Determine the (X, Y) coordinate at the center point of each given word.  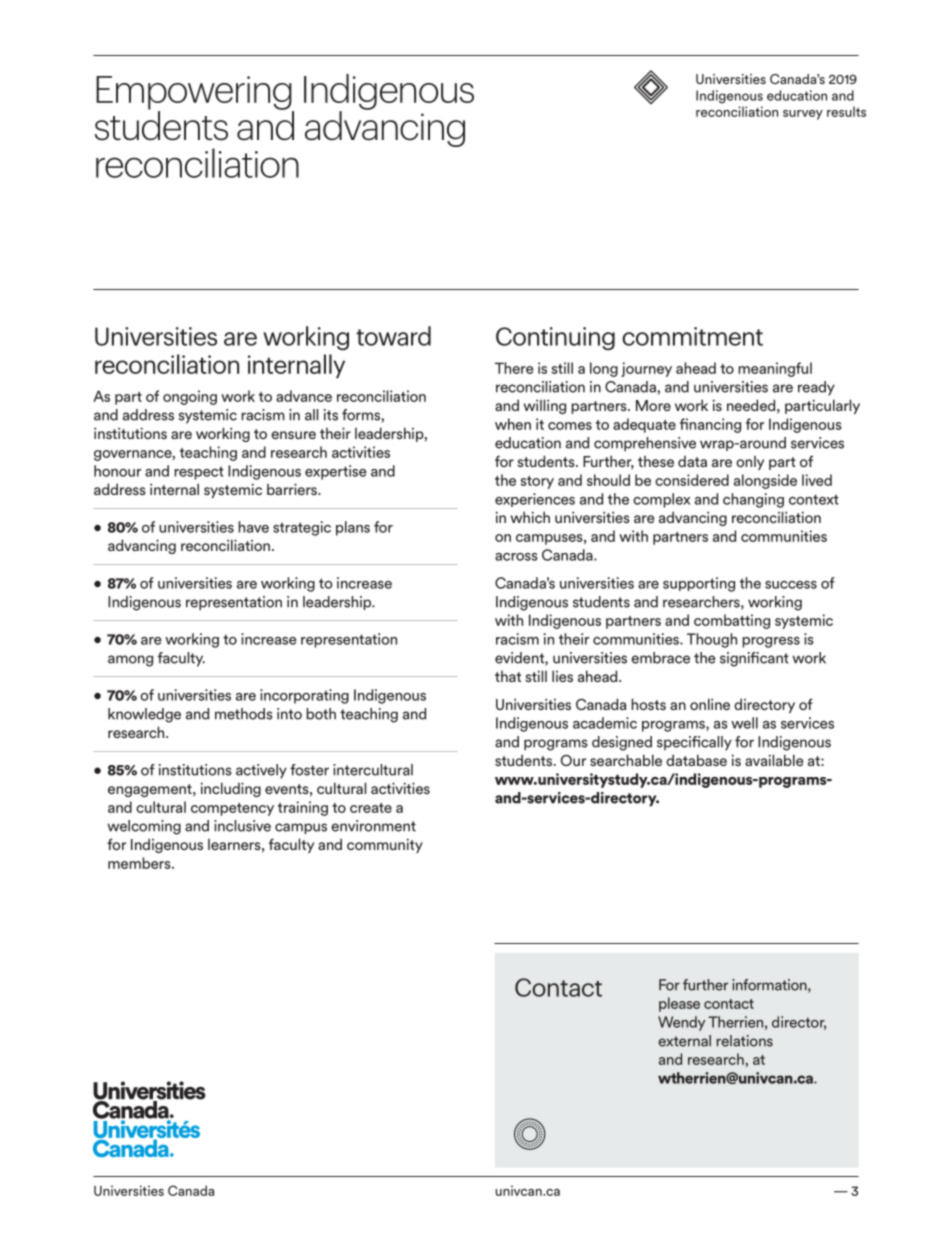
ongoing (190, 397)
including (231, 789)
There (514, 368)
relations (744, 1041)
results (846, 111)
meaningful (775, 369)
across (516, 557)
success (791, 585)
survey (803, 115)
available (774, 760)
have (253, 527)
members (140, 863)
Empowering (195, 94)
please (679, 1004)
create (371, 808)
